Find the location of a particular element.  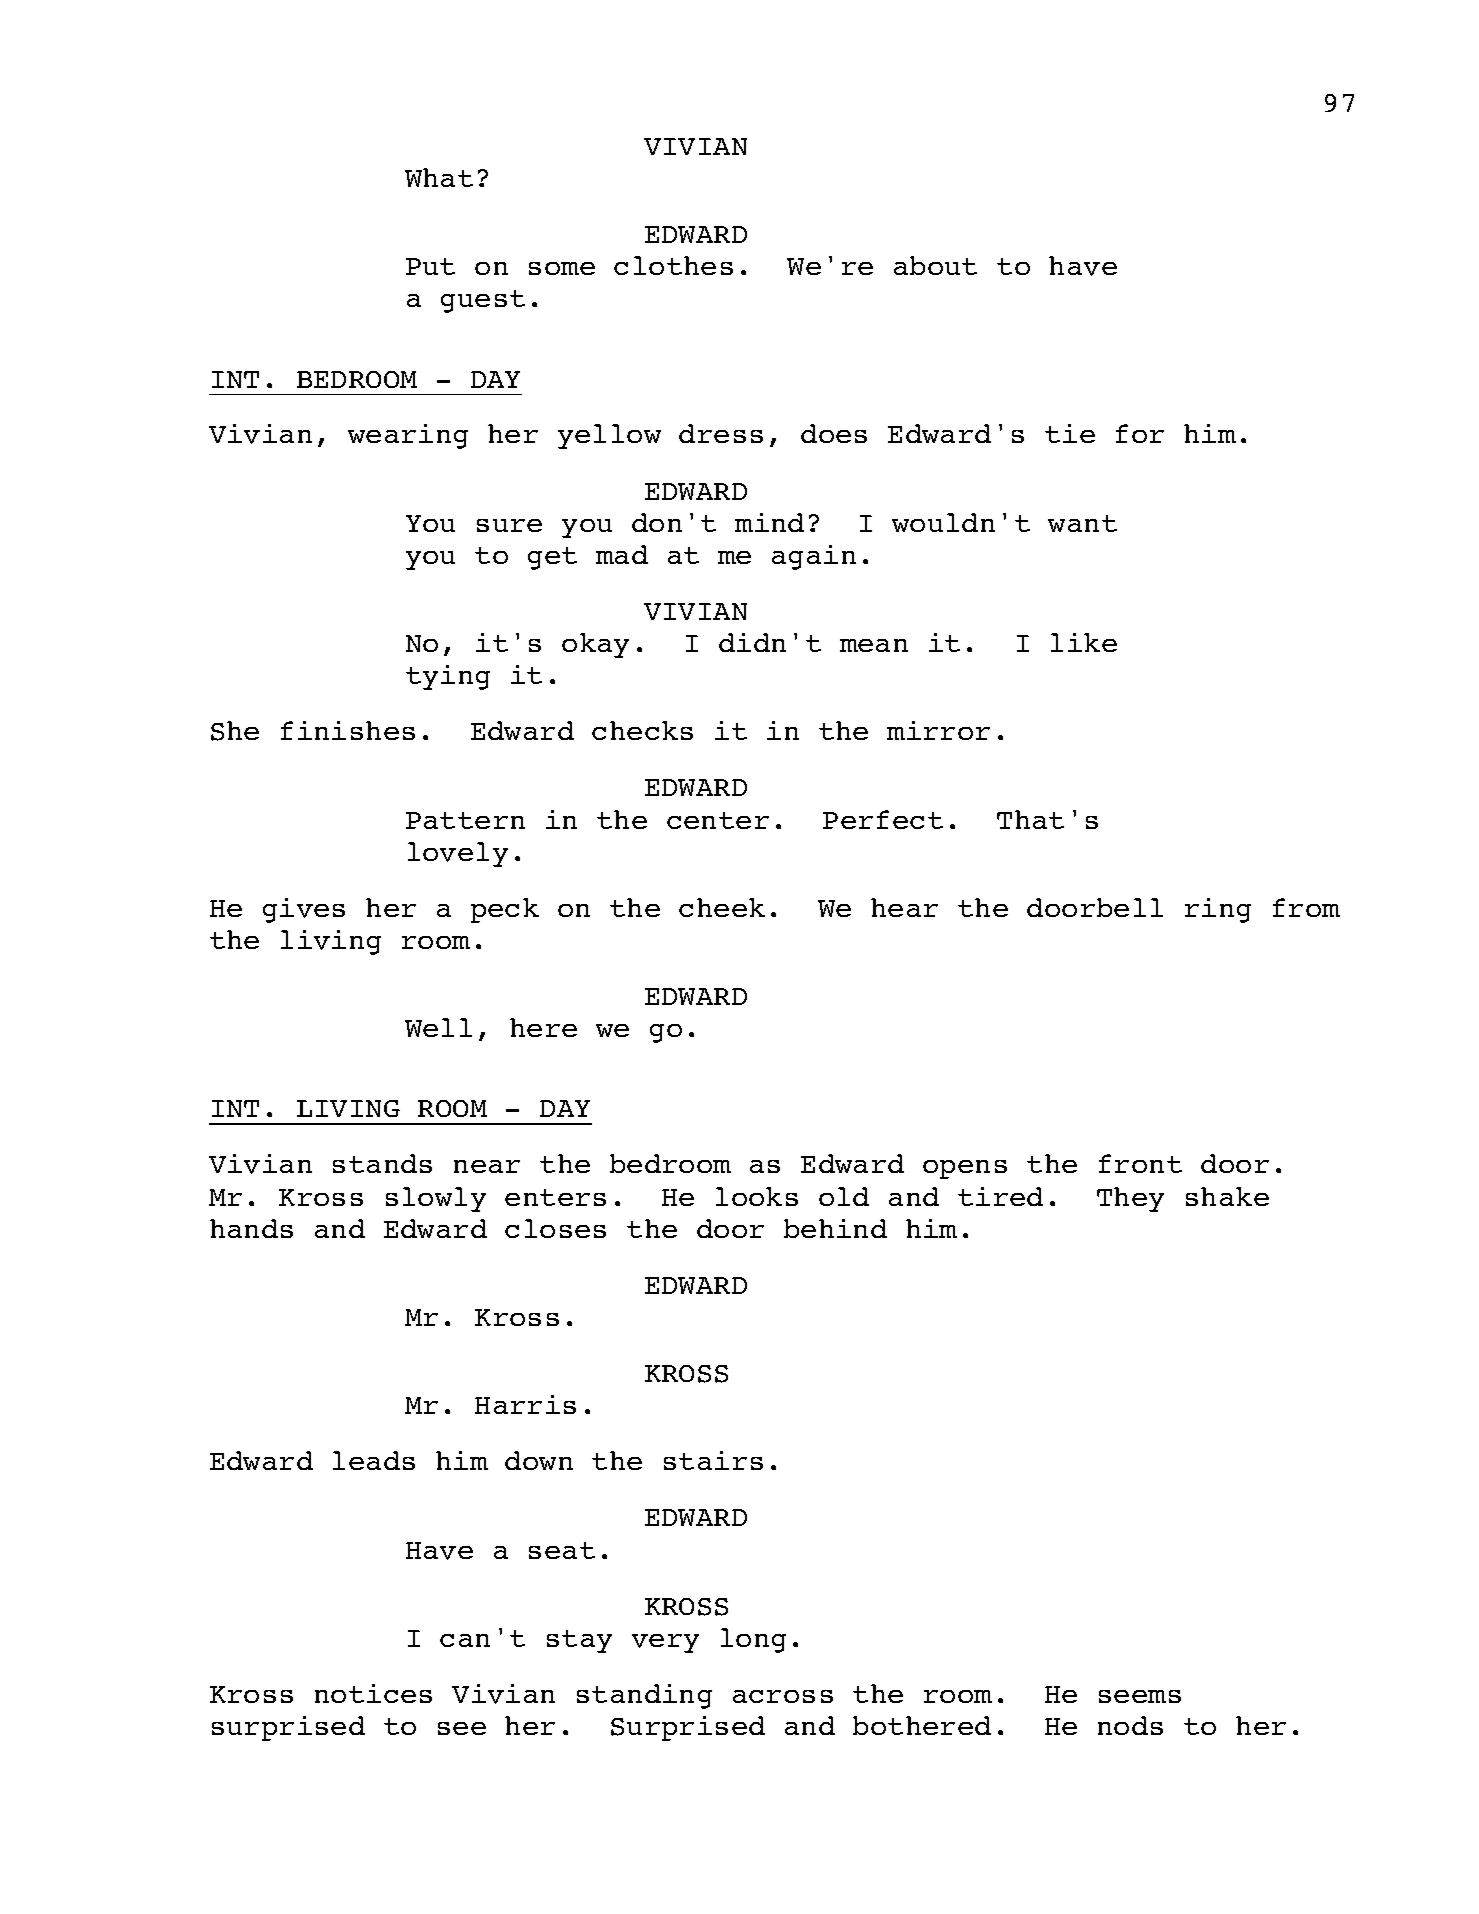

gives is located at coordinates (304, 910).
